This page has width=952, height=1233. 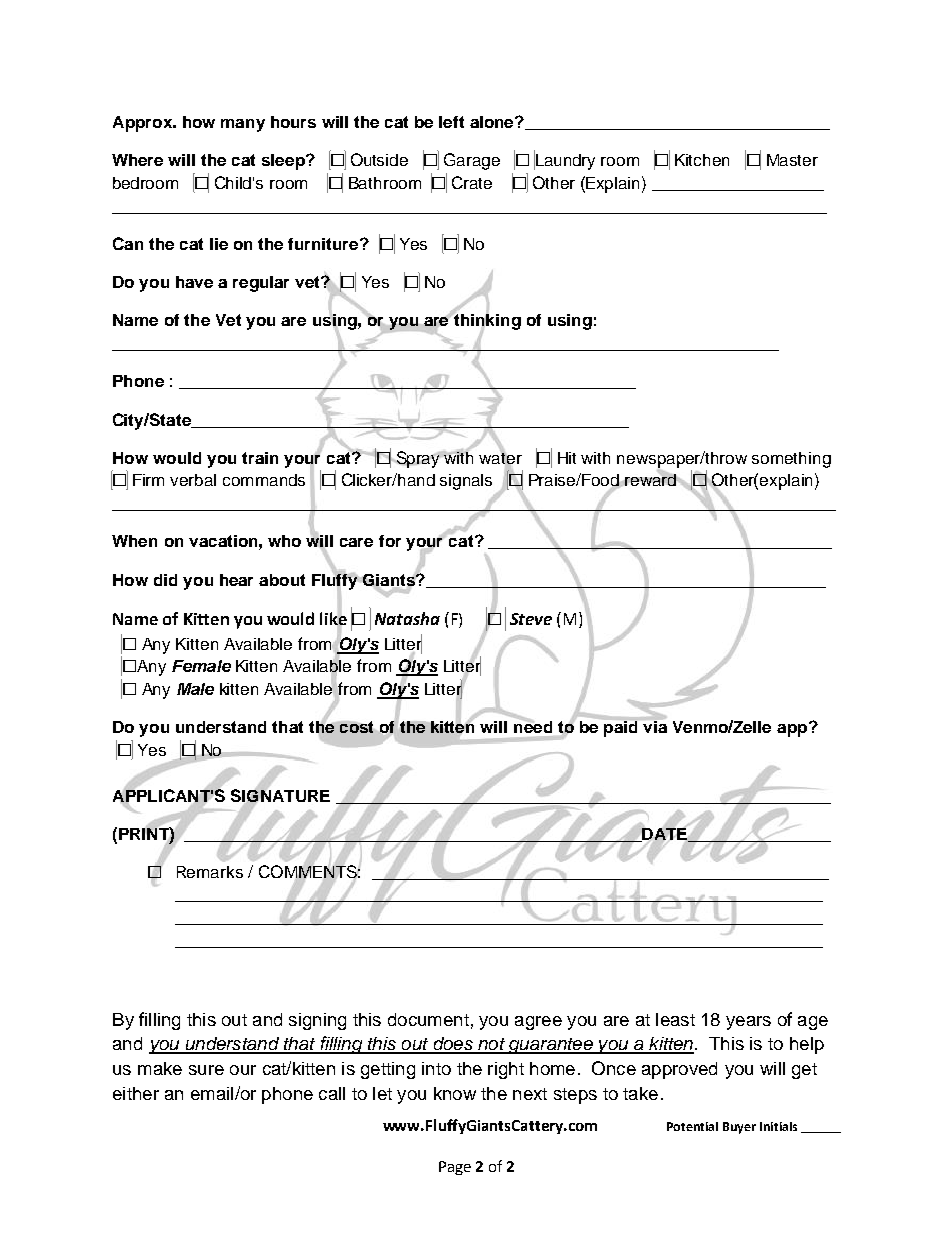 I want to click on Kitchen, so click(x=702, y=160).
